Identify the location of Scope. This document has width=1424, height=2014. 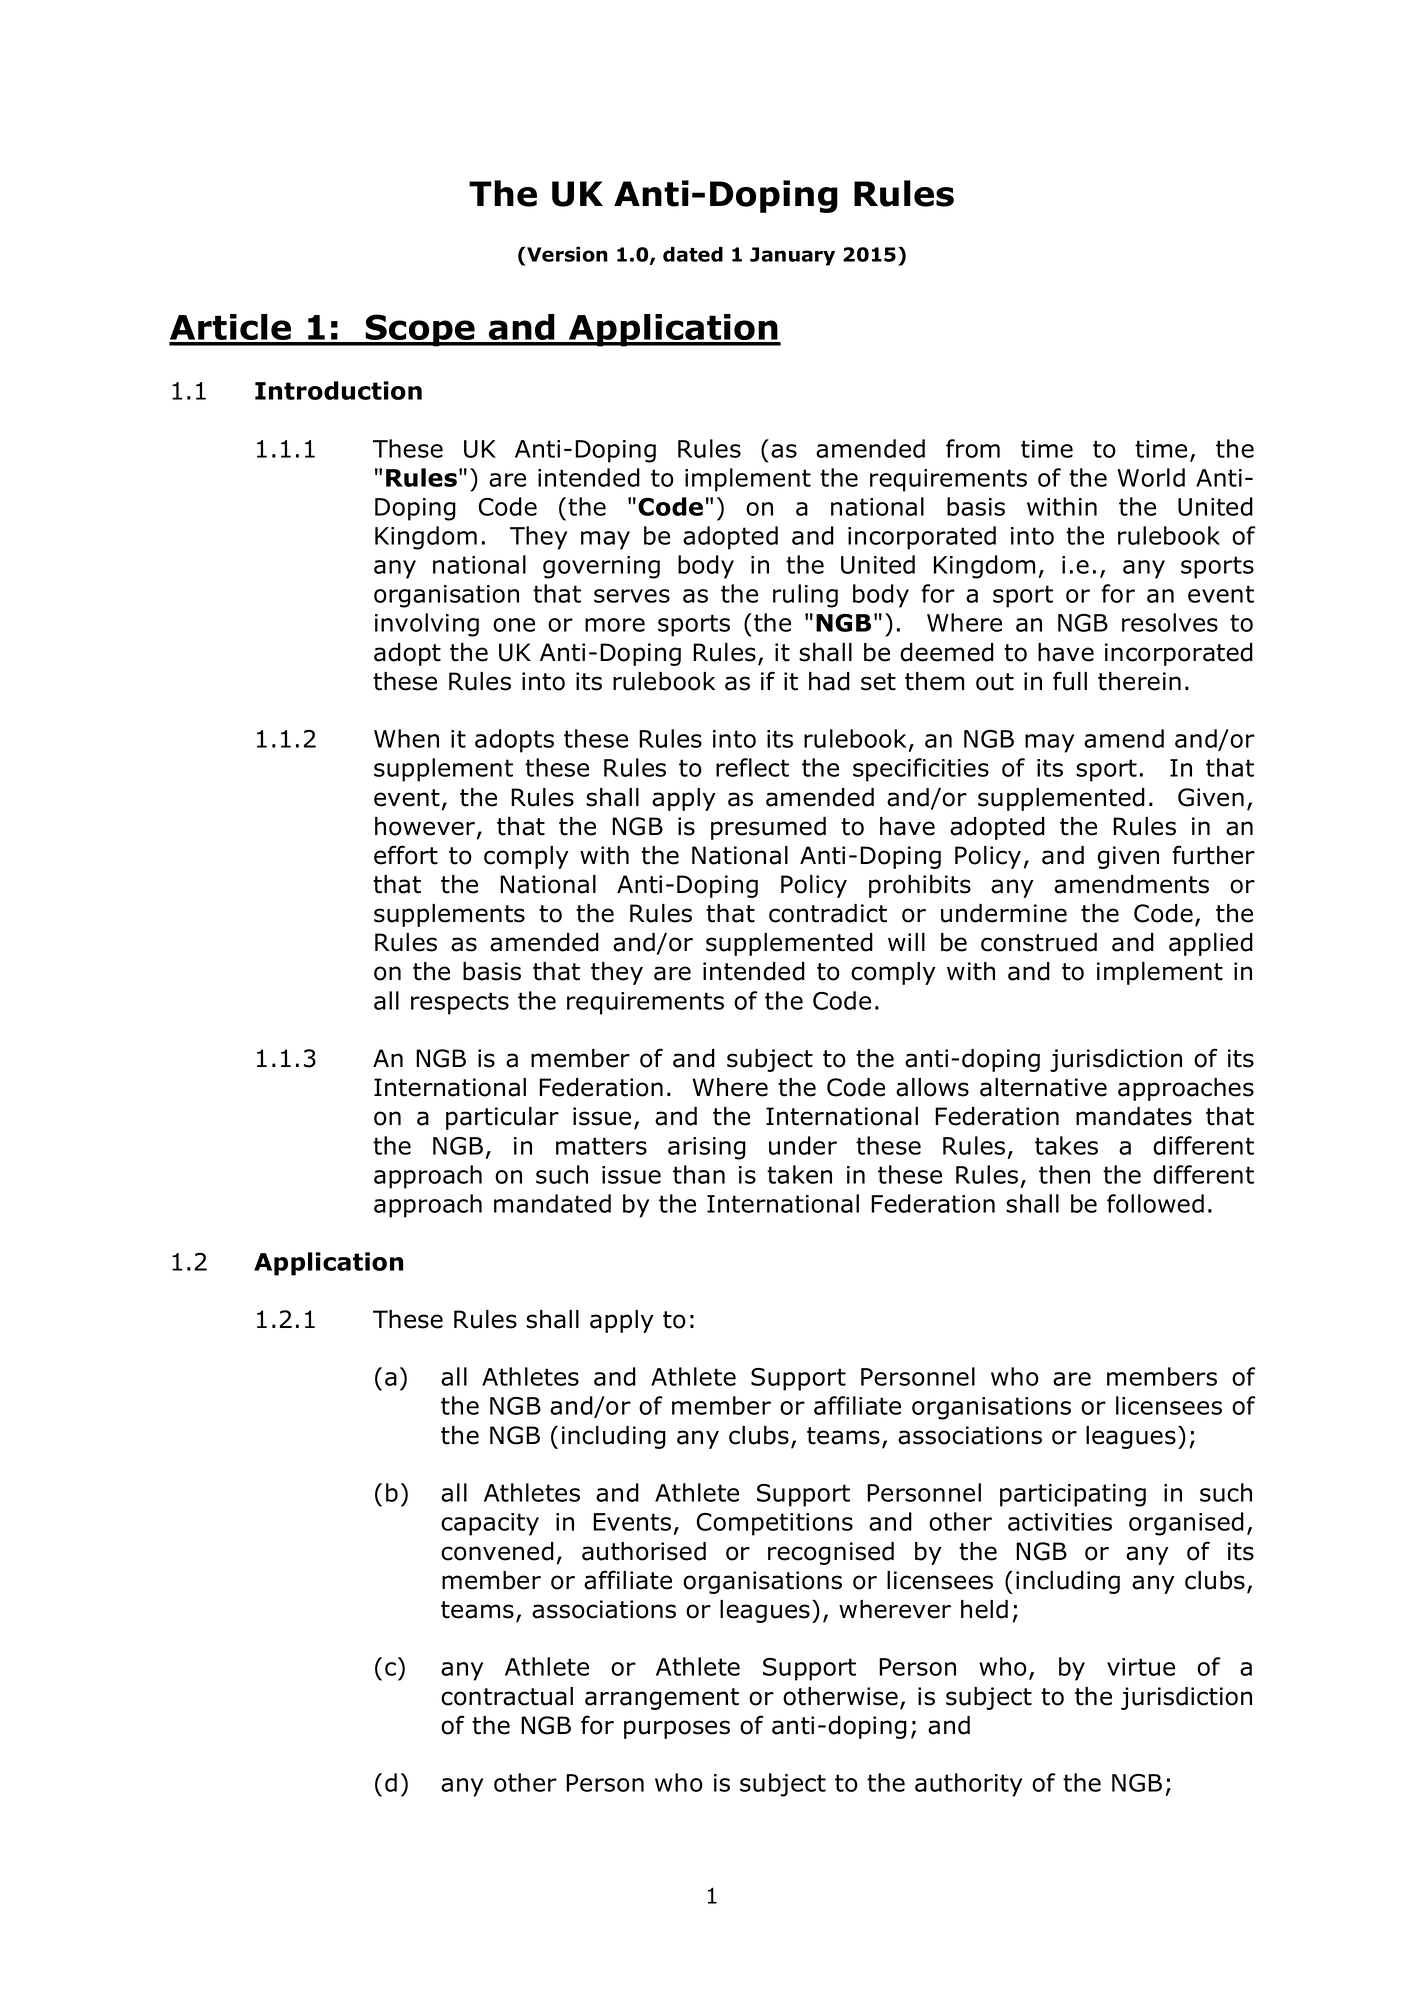
(420, 330).
